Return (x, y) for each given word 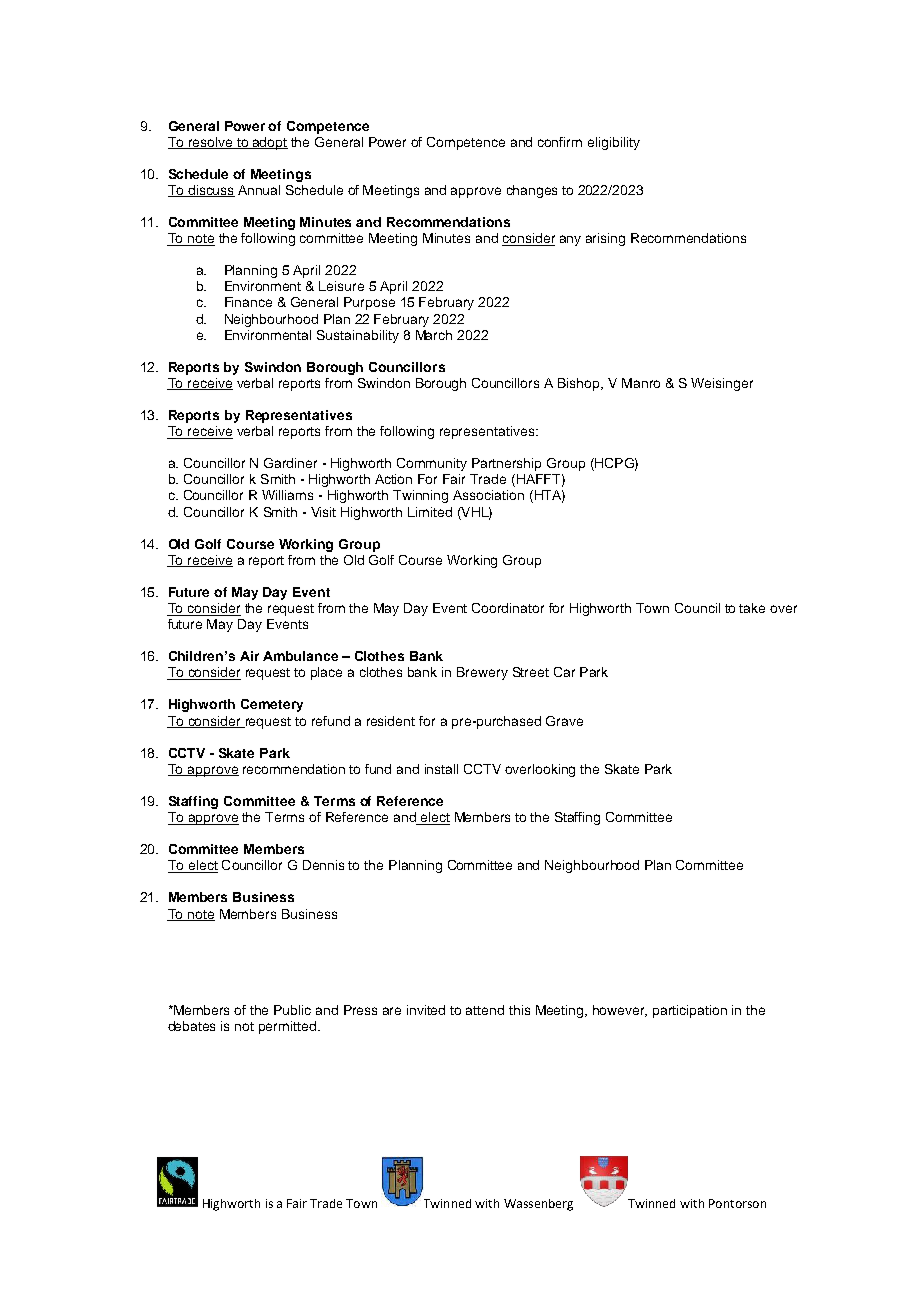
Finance (248, 302)
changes (532, 191)
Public (292, 1010)
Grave (564, 721)
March (434, 335)
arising (605, 239)
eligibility (614, 143)
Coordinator (508, 608)
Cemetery (272, 705)
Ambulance (300, 656)
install (441, 769)
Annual (259, 190)
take (752, 608)
